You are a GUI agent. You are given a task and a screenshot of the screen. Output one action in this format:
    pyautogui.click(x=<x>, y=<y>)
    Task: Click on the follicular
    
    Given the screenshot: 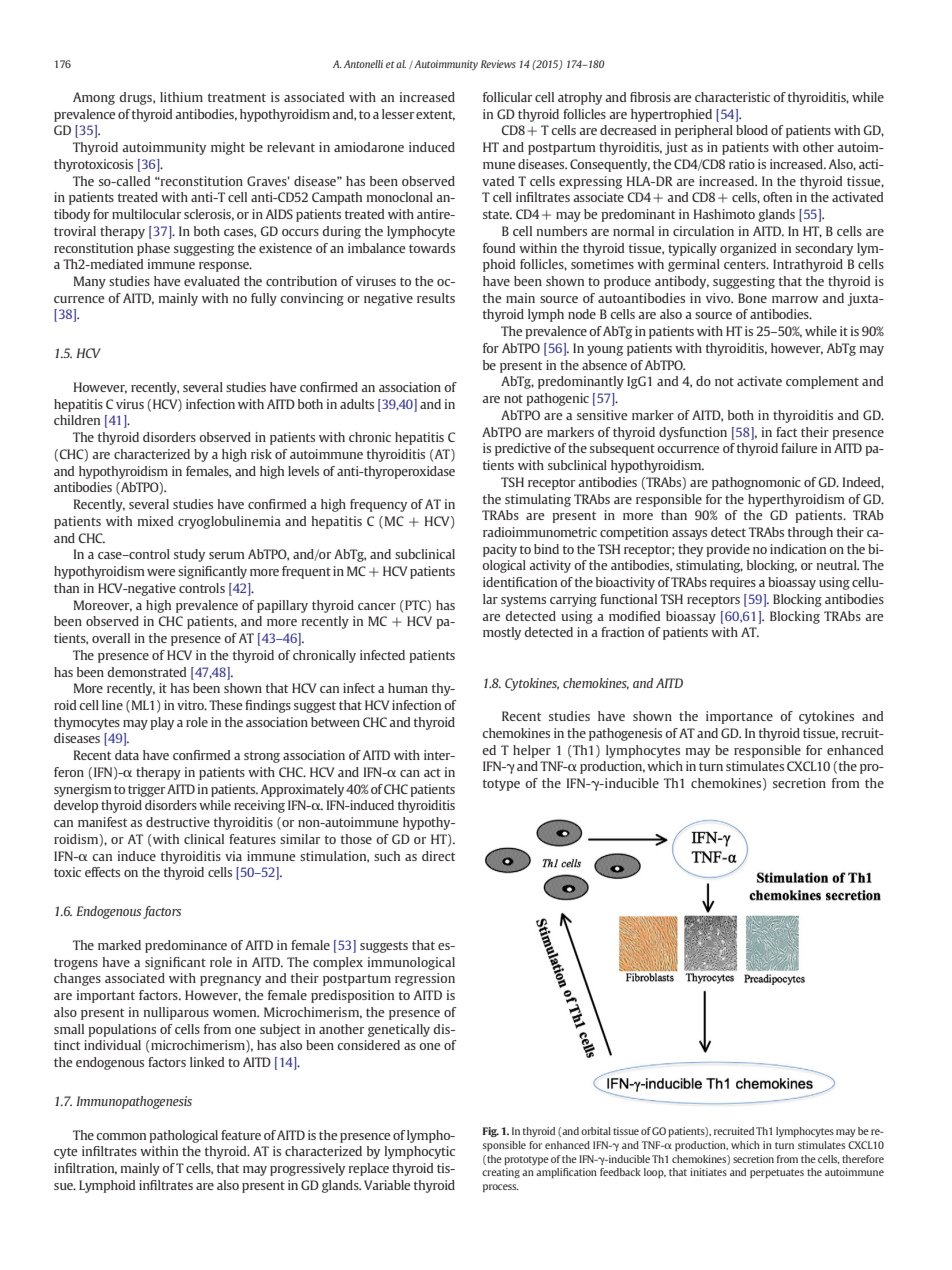 What is the action you would take?
    pyautogui.click(x=507, y=97)
